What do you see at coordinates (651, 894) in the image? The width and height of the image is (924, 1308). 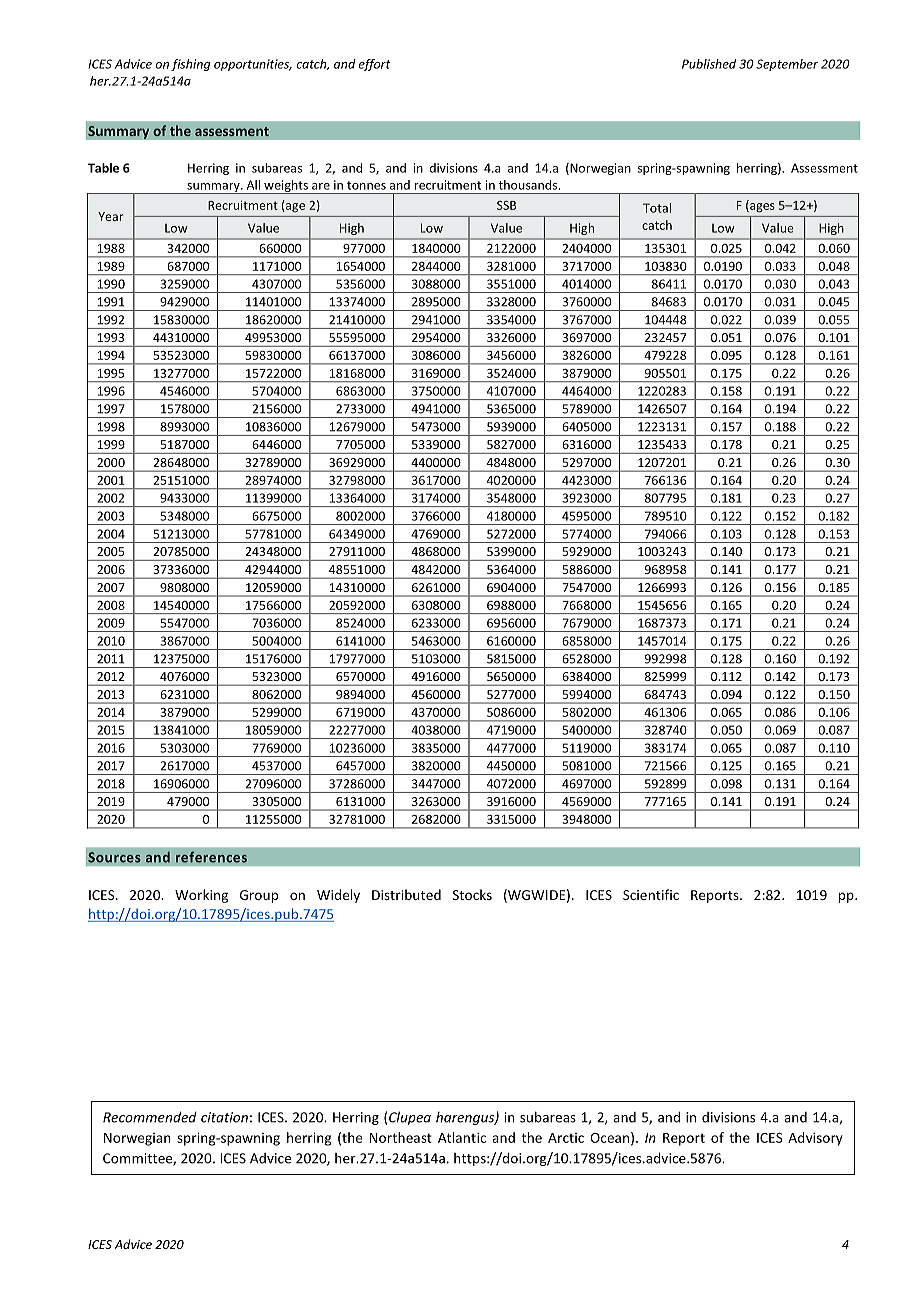 I see `Scientific` at bounding box center [651, 894].
